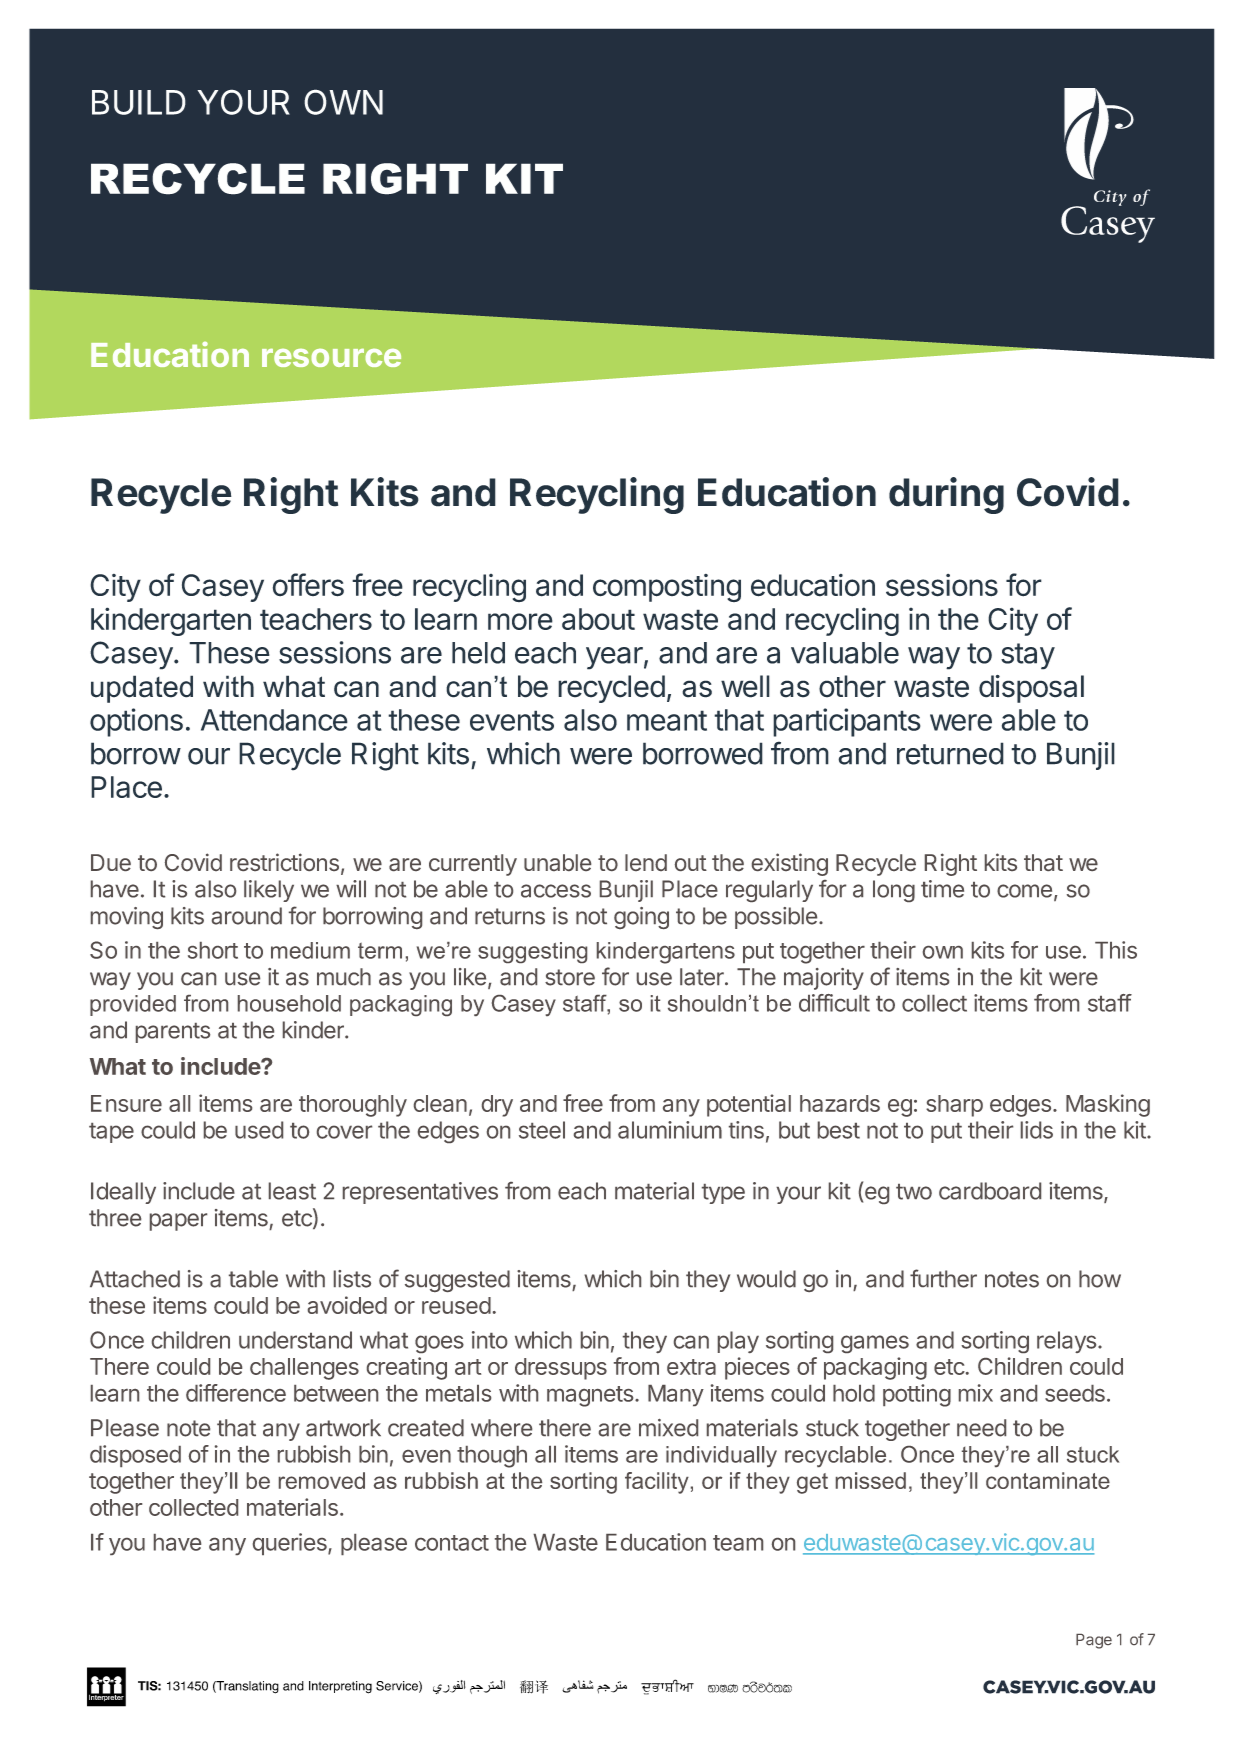  What do you see at coordinates (291, 1544) in the screenshot?
I see `queries` at bounding box center [291, 1544].
